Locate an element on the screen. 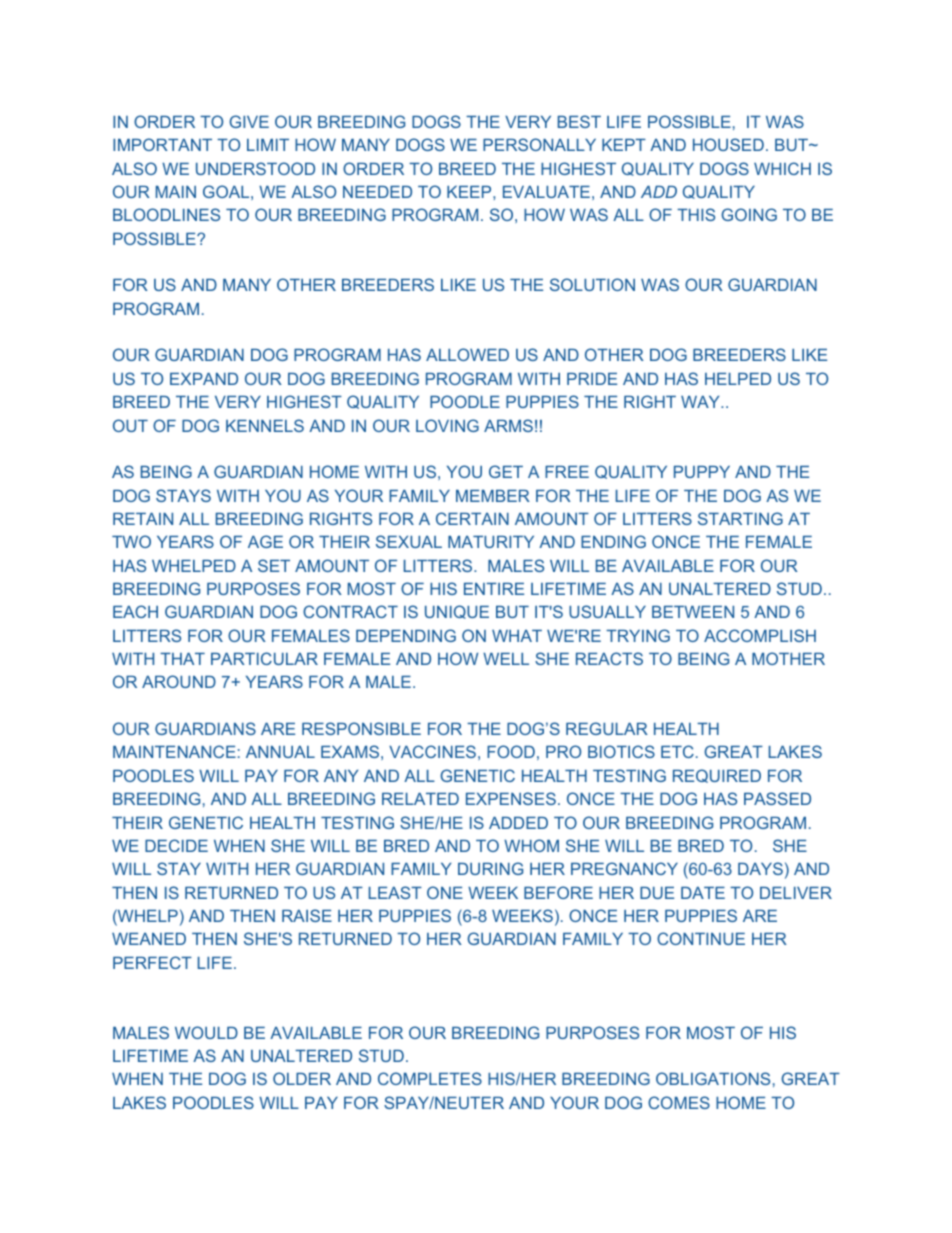 This screenshot has height=1233, width=952. UNIQUE is located at coordinates (457, 612).
